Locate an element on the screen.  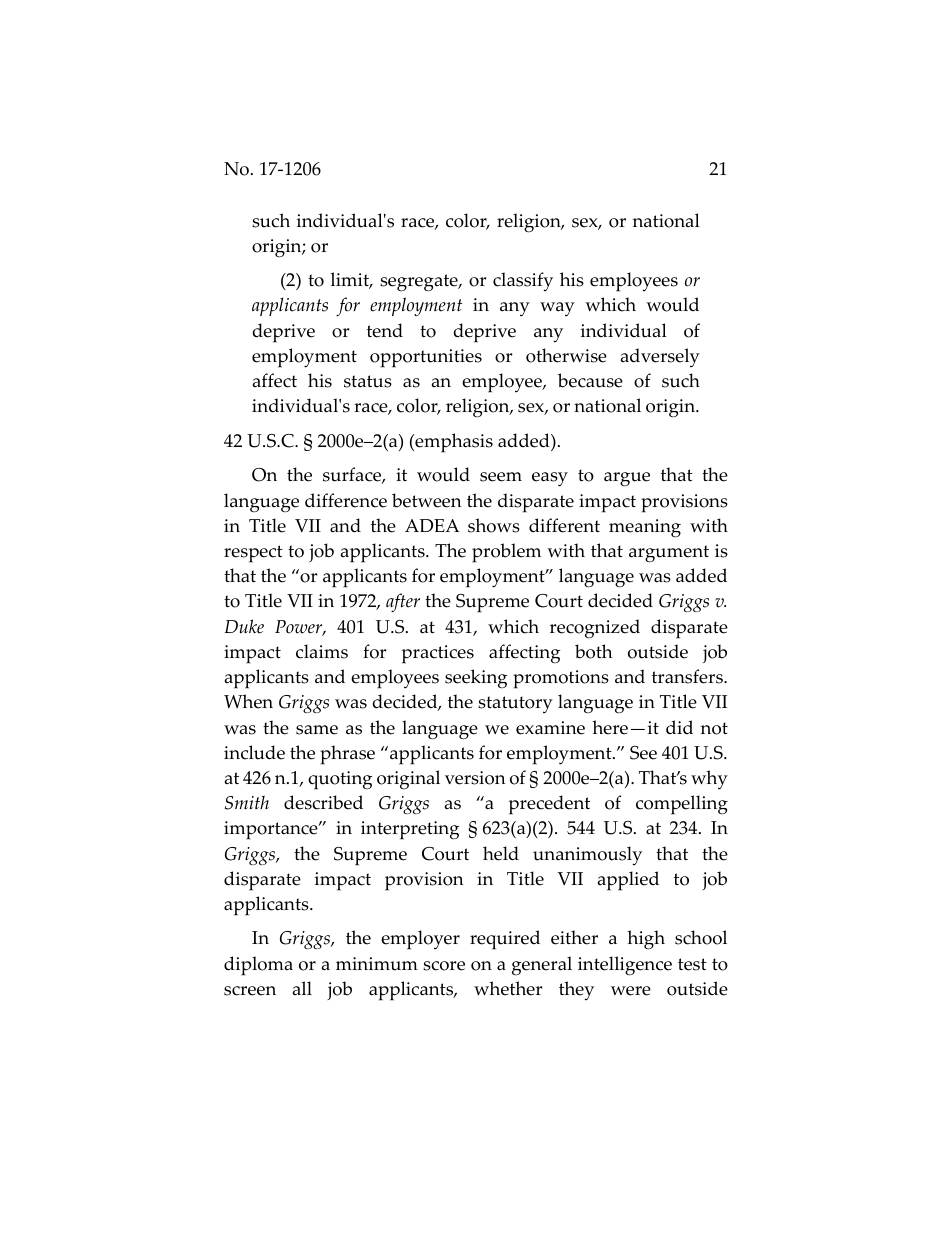
adversely is located at coordinates (660, 357).
